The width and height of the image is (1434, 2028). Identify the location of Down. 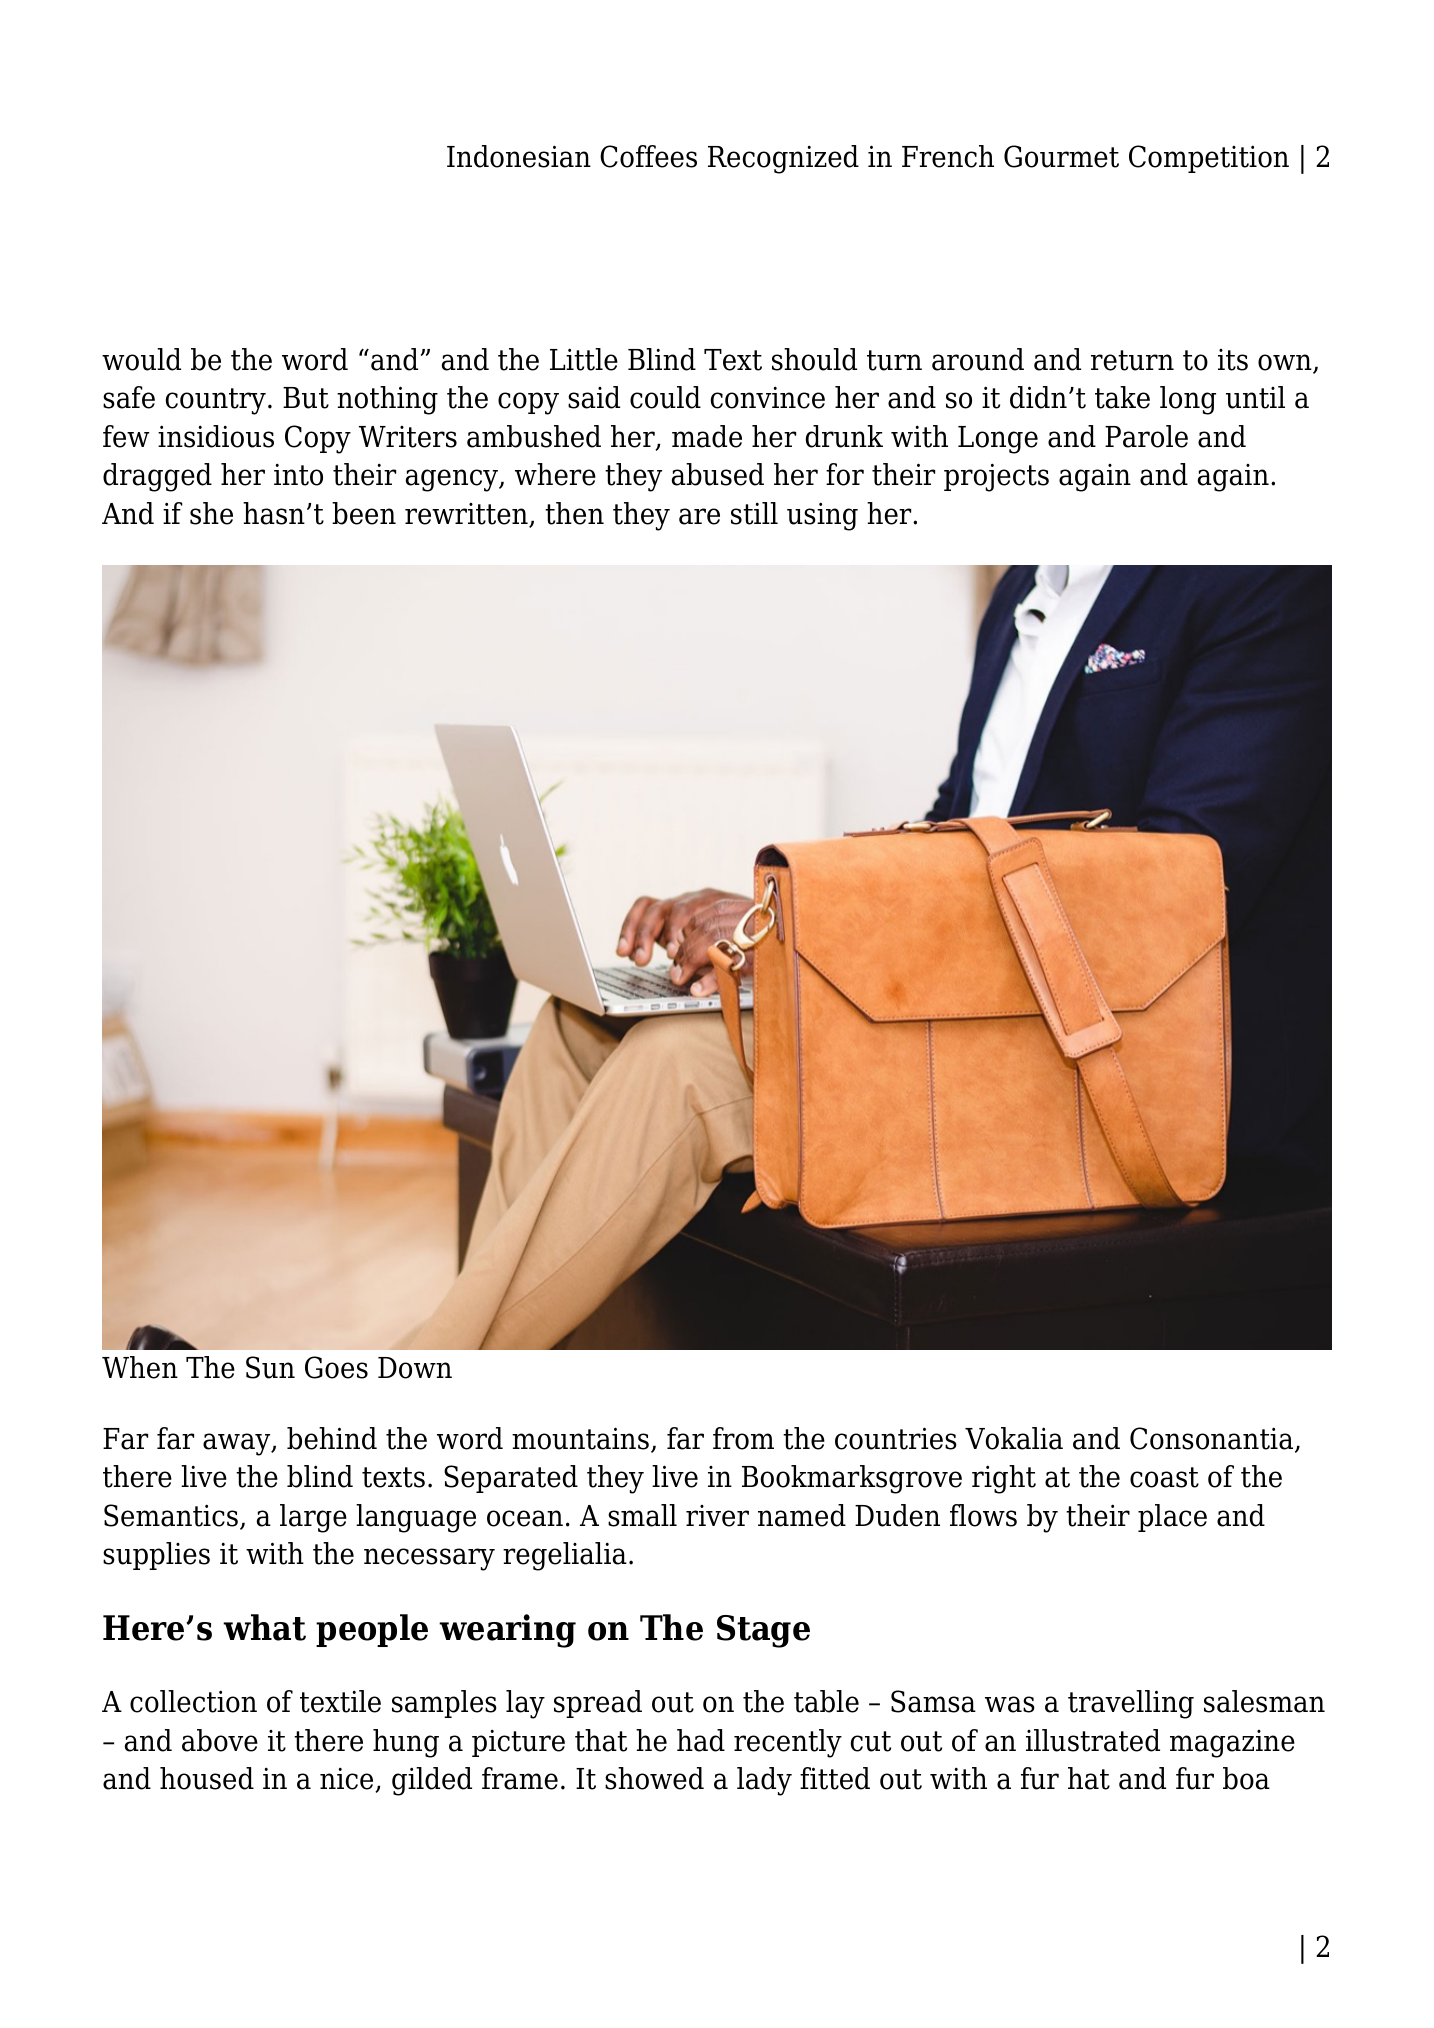
(415, 1368).
